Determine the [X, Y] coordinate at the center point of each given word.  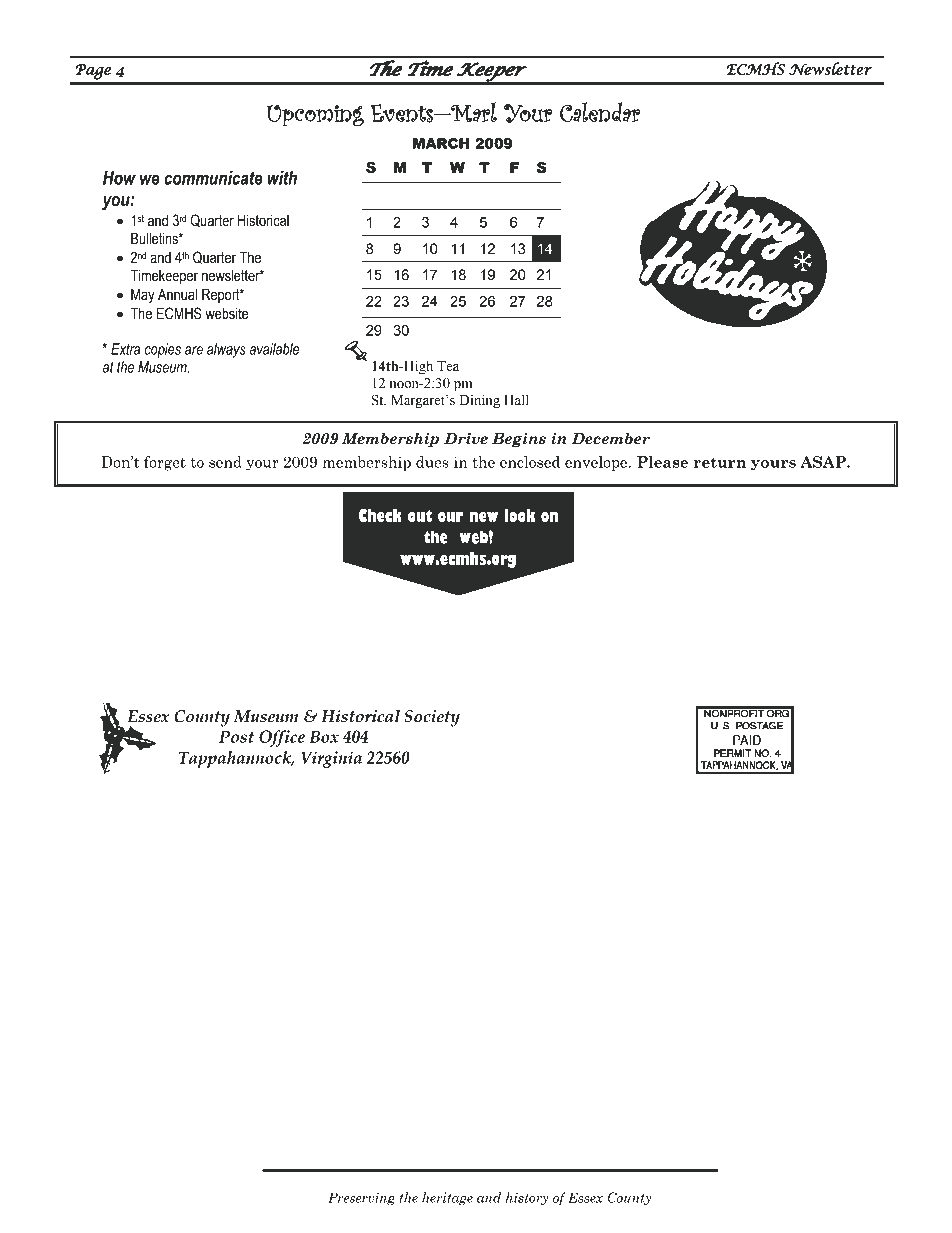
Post [237, 736]
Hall [516, 400]
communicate [213, 178]
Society [432, 718]
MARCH [441, 143]
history [527, 1198]
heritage [447, 1198]
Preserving [361, 1198]
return [720, 462]
